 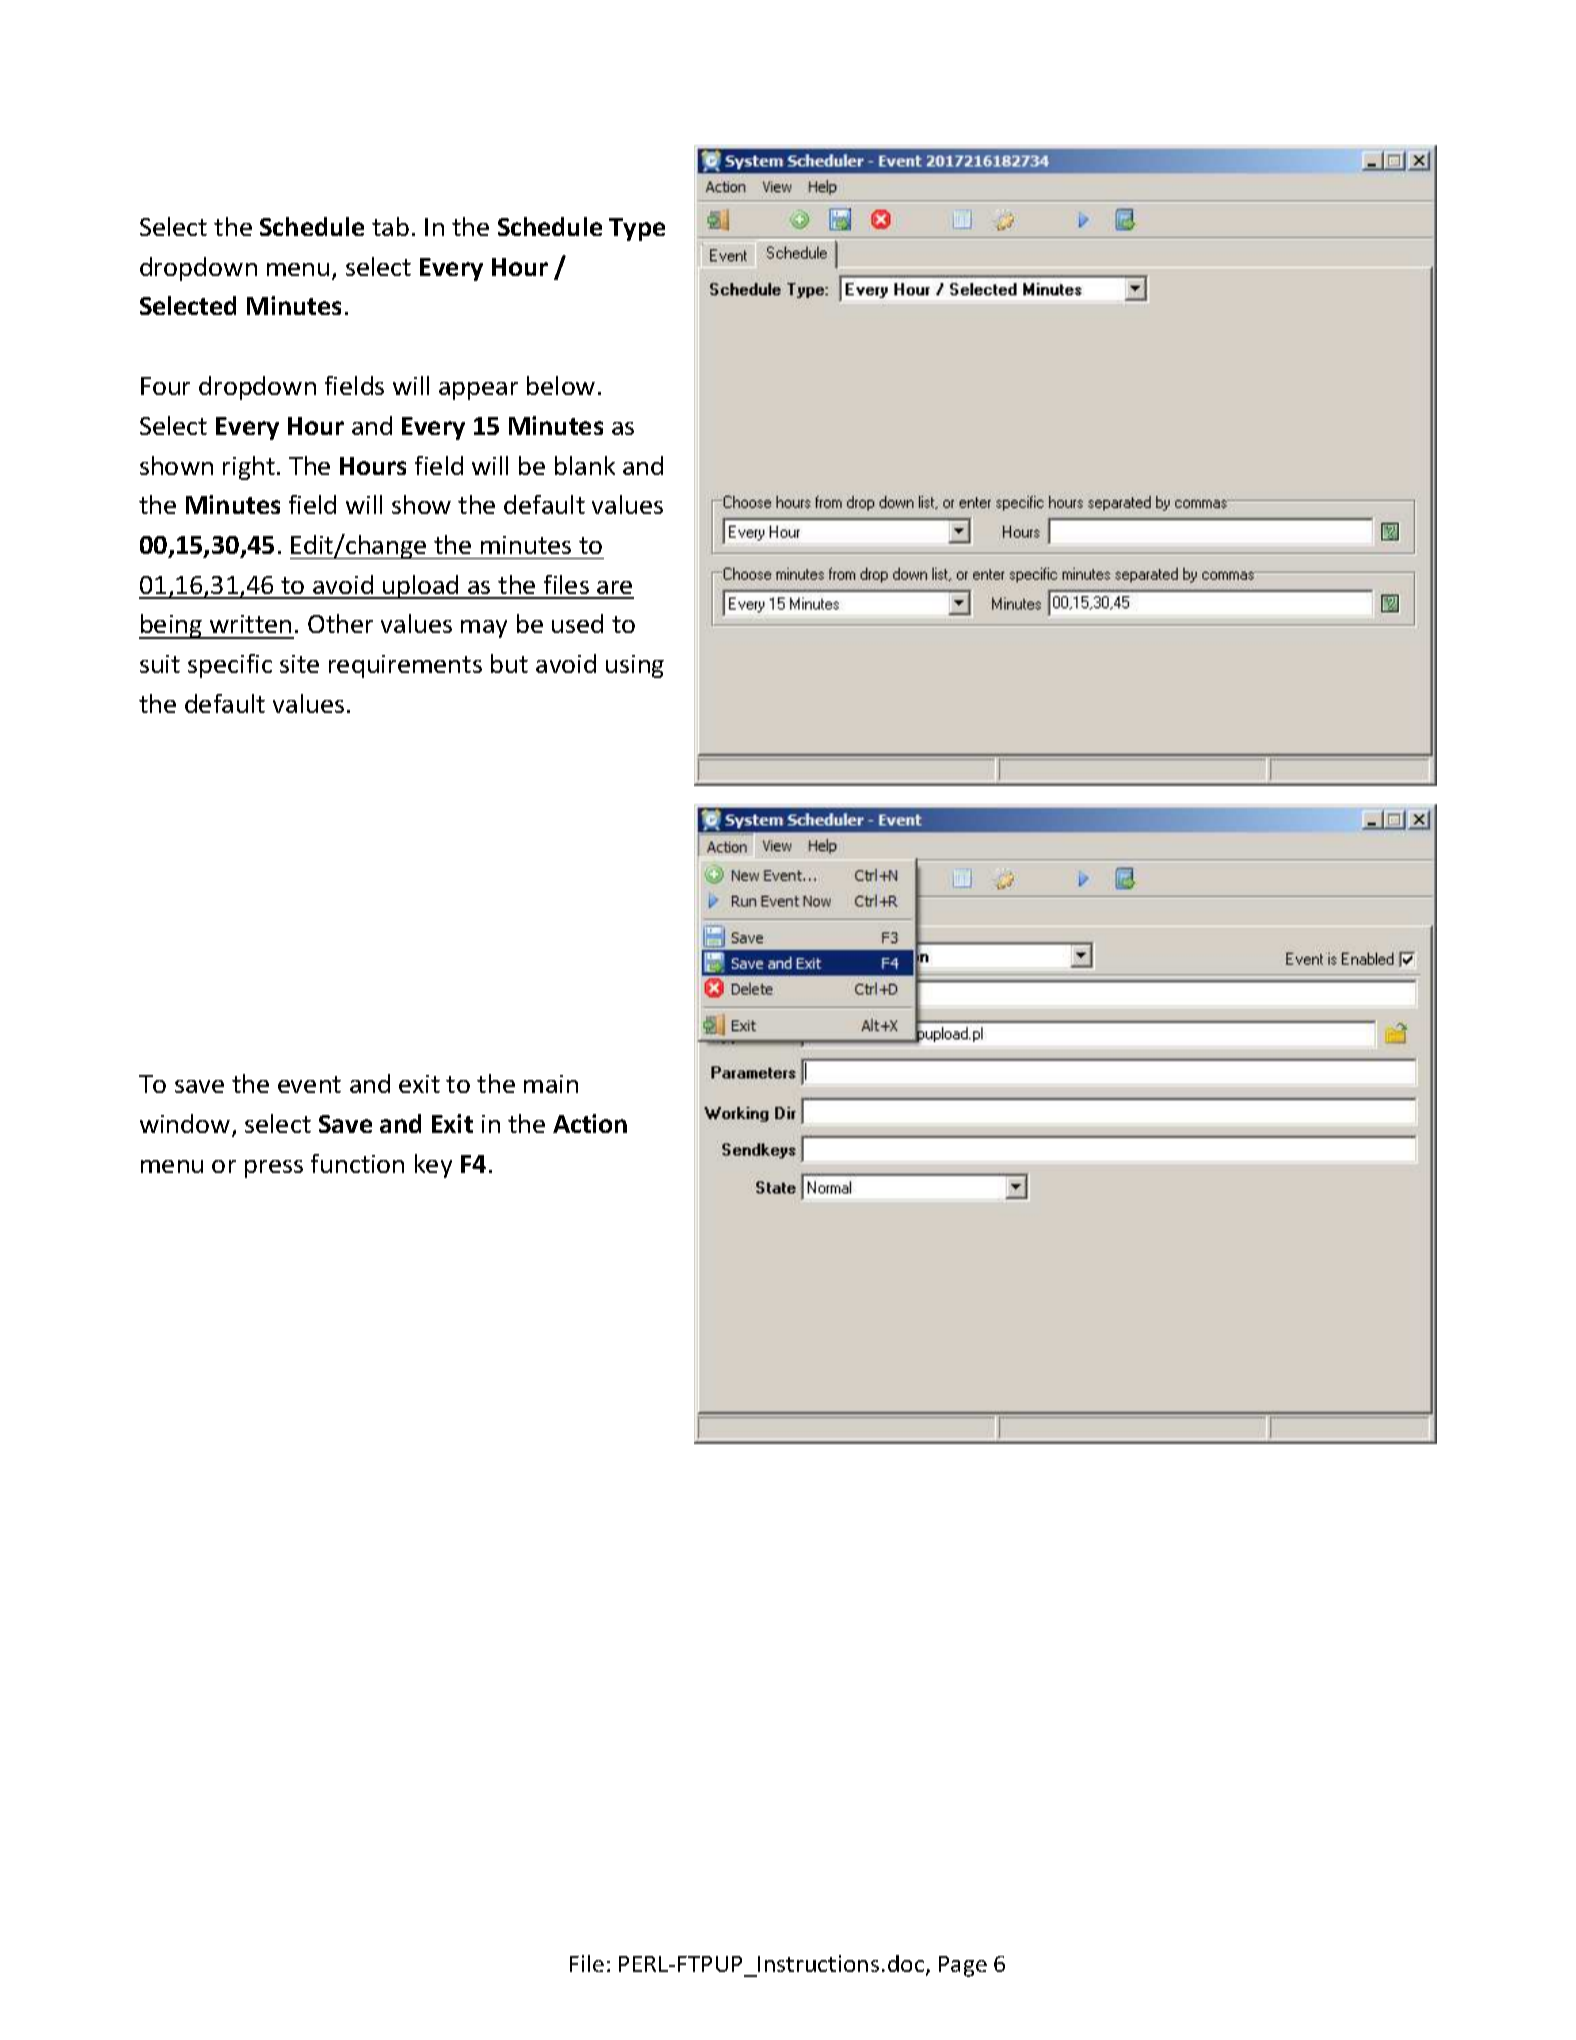 I want to click on key, so click(x=433, y=1166).
